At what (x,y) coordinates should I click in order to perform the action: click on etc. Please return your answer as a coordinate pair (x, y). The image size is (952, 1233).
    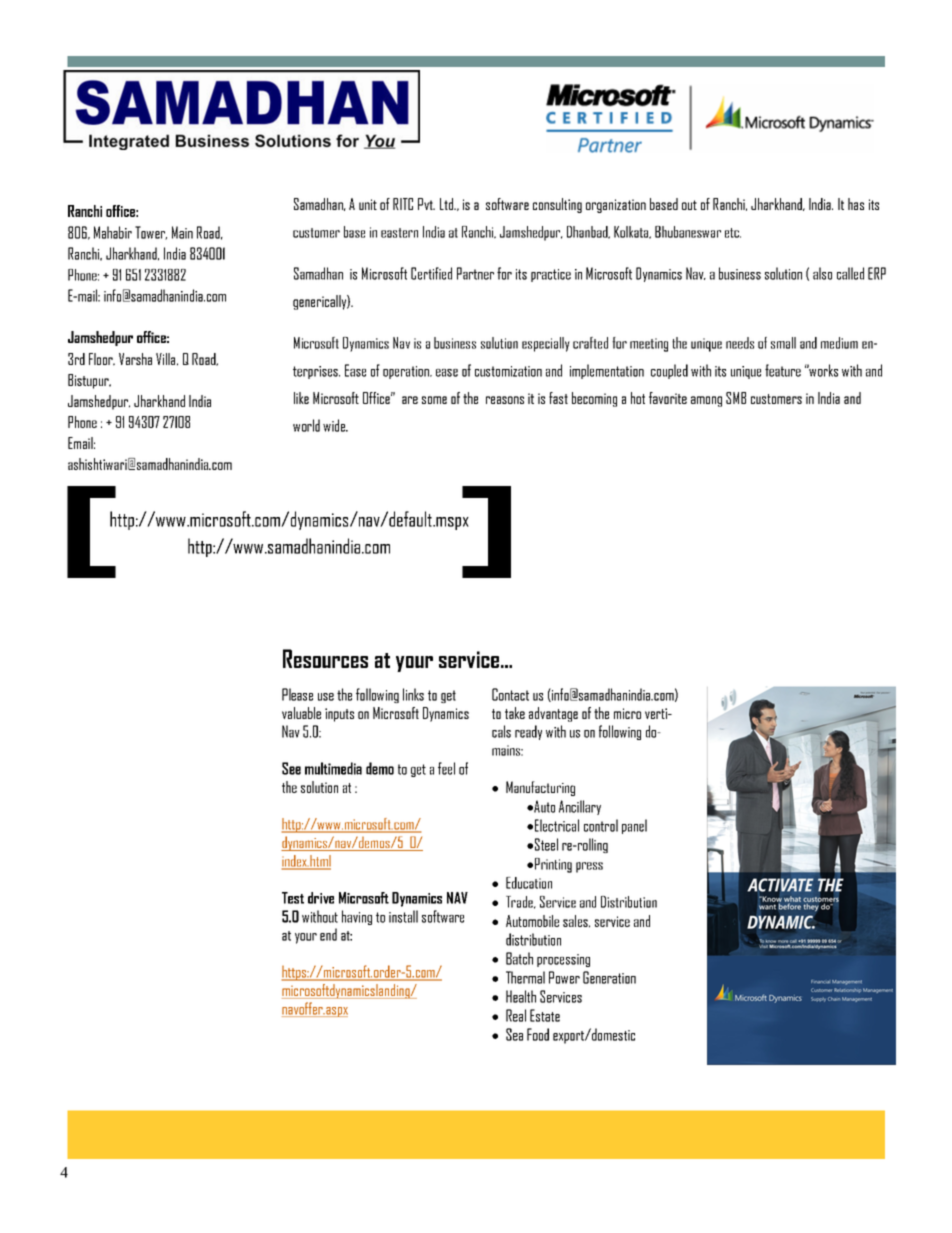
    Looking at the image, I should click on (733, 233).
